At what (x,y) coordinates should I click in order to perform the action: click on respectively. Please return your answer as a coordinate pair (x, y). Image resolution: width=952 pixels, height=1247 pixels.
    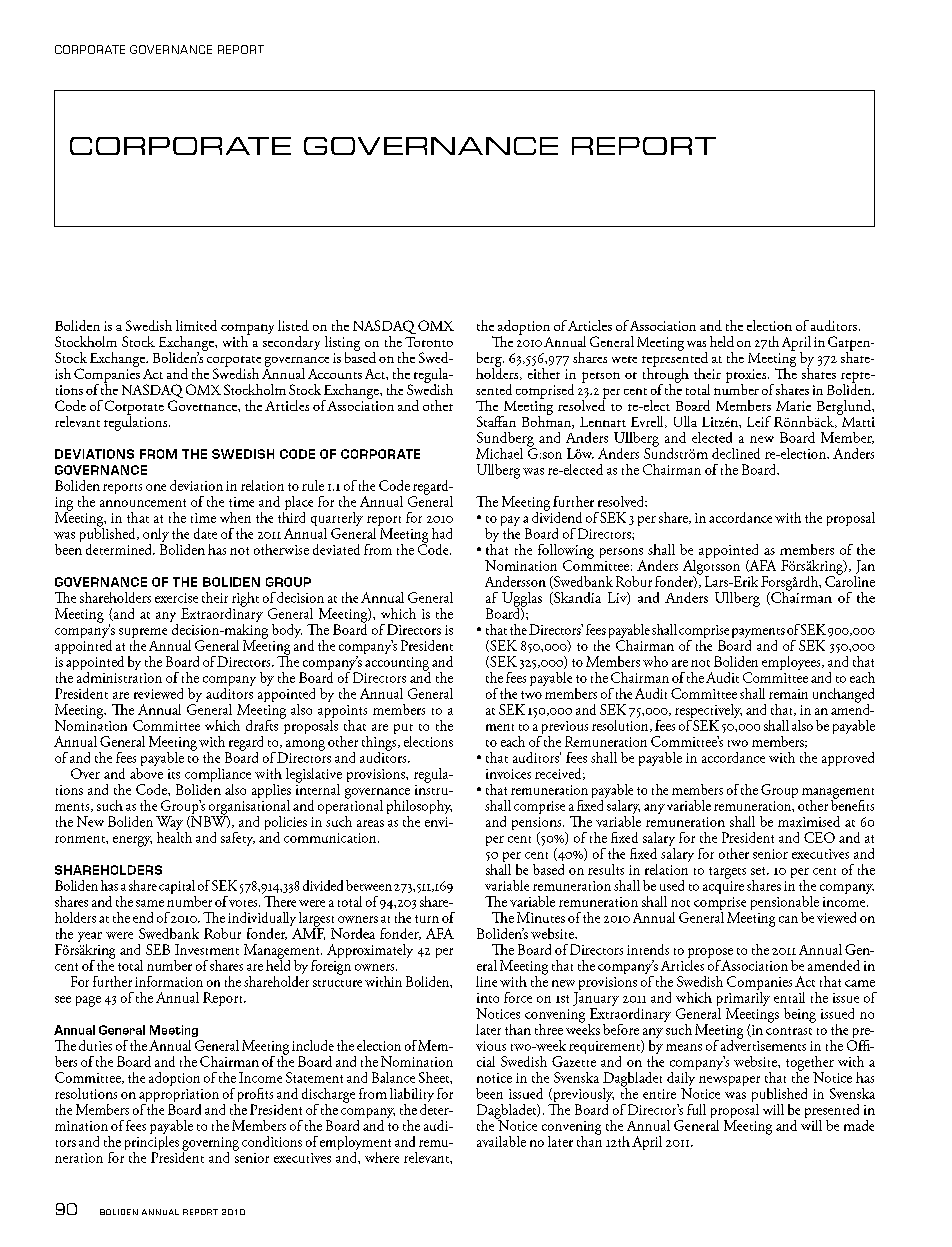
    Looking at the image, I should click on (708, 712).
